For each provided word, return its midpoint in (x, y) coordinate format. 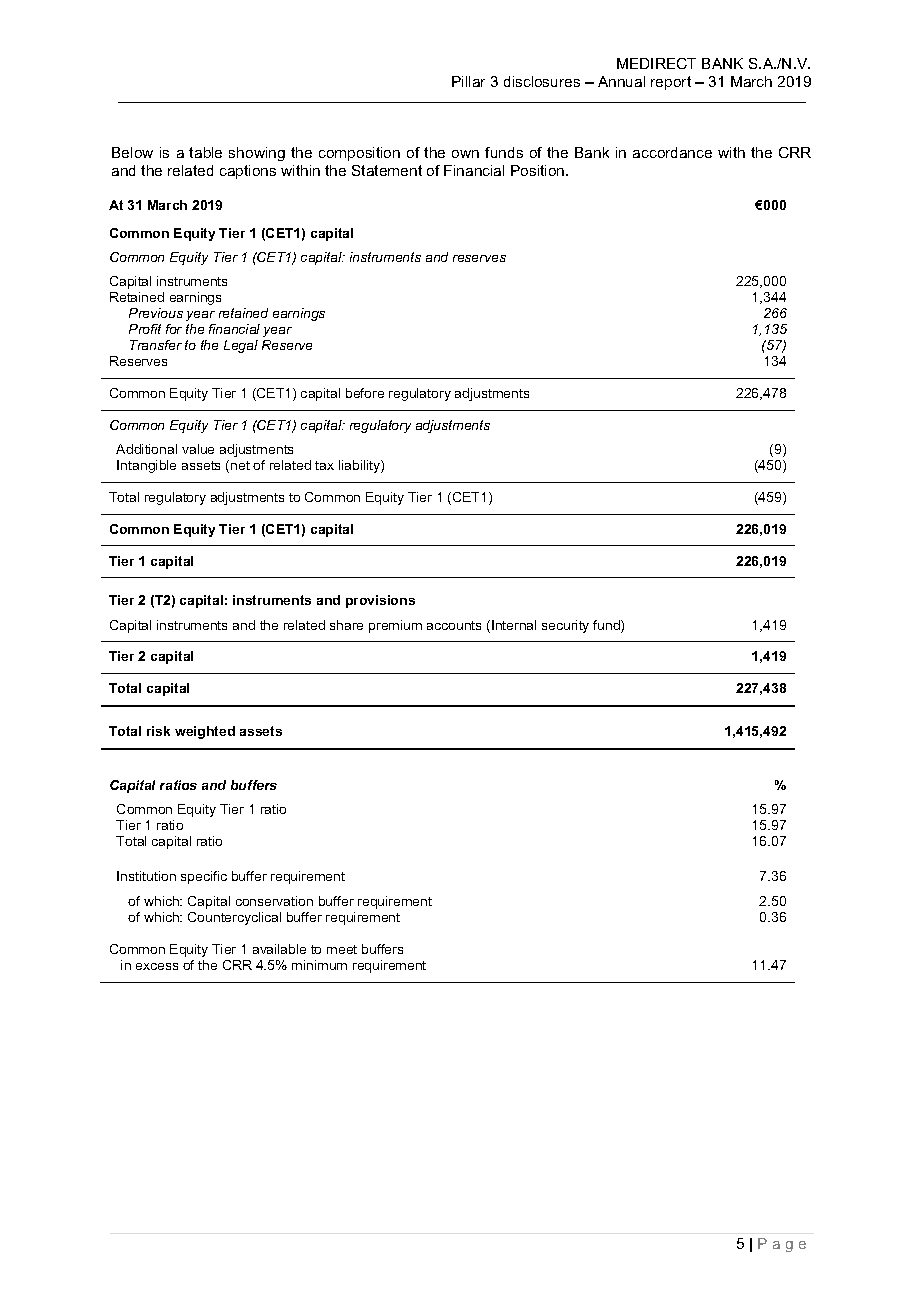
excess (157, 966)
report (671, 83)
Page (782, 1245)
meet (342, 949)
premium (395, 626)
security (565, 626)
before (365, 393)
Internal (514, 625)
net (240, 465)
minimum (319, 965)
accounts (454, 625)
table (205, 152)
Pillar (468, 81)
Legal (241, 346)
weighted (205, 732)
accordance (672, 152)
